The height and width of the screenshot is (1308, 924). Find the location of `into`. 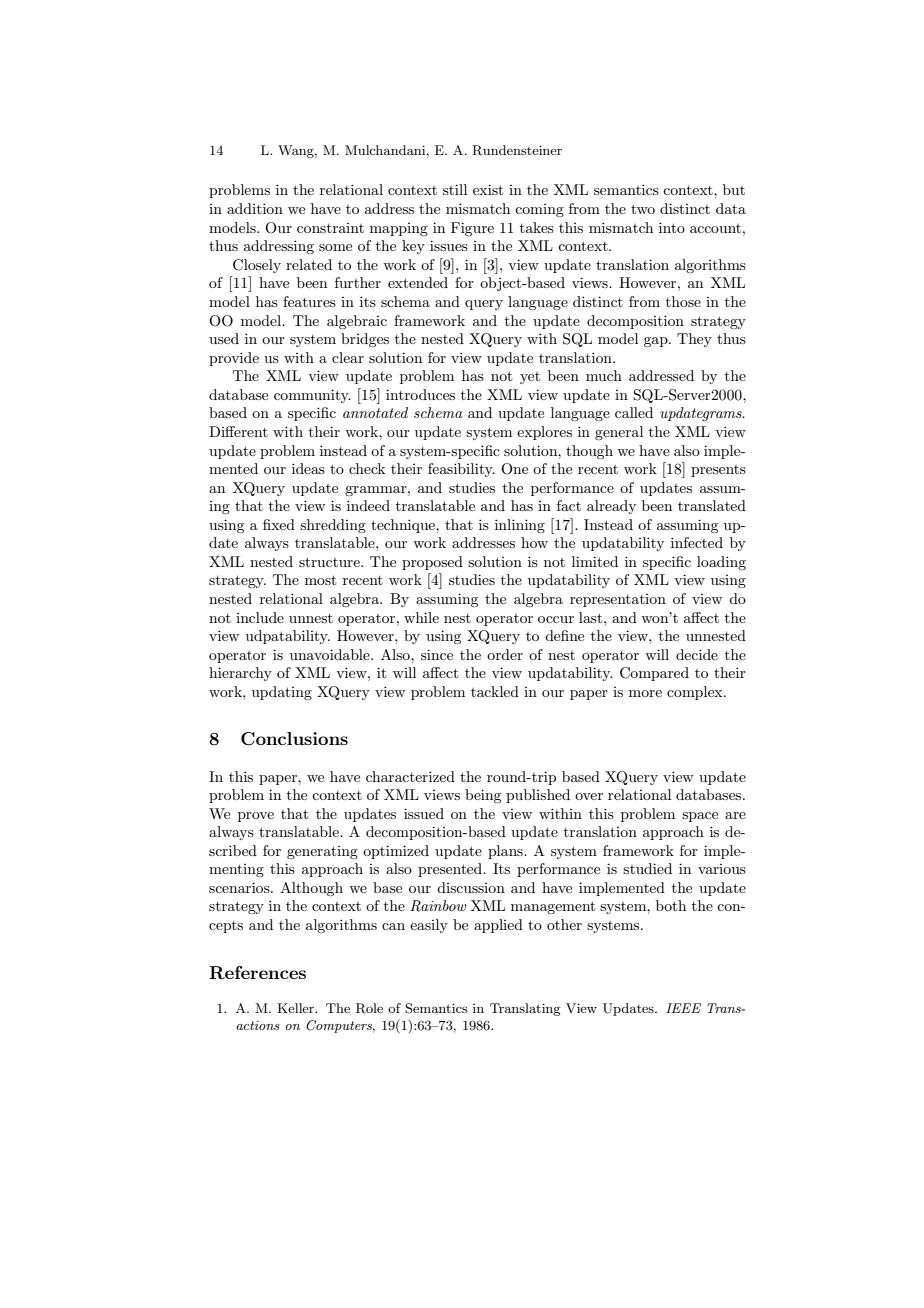

into is located at coordinates (672, 227).
